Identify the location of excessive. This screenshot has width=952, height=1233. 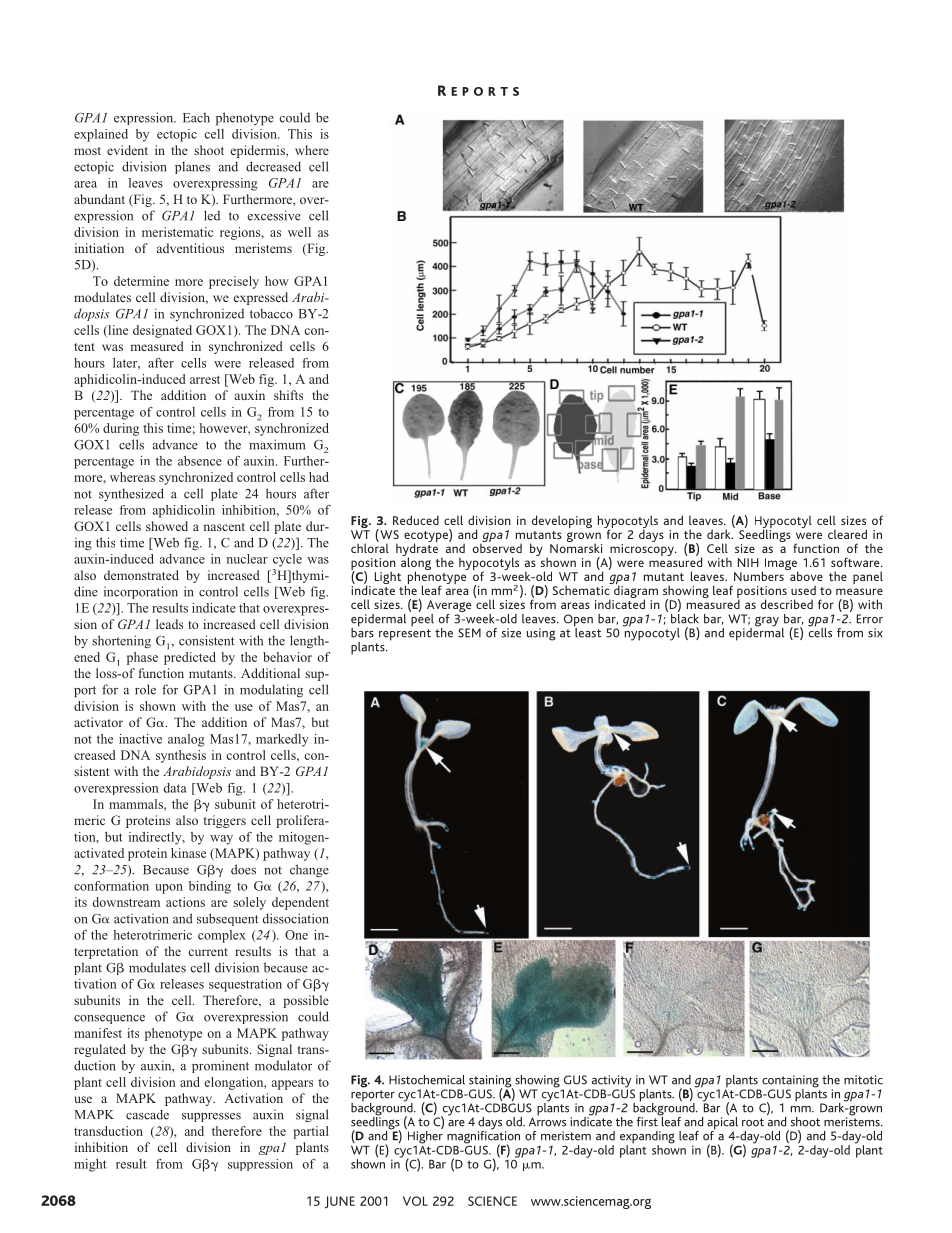
(274, 215).
